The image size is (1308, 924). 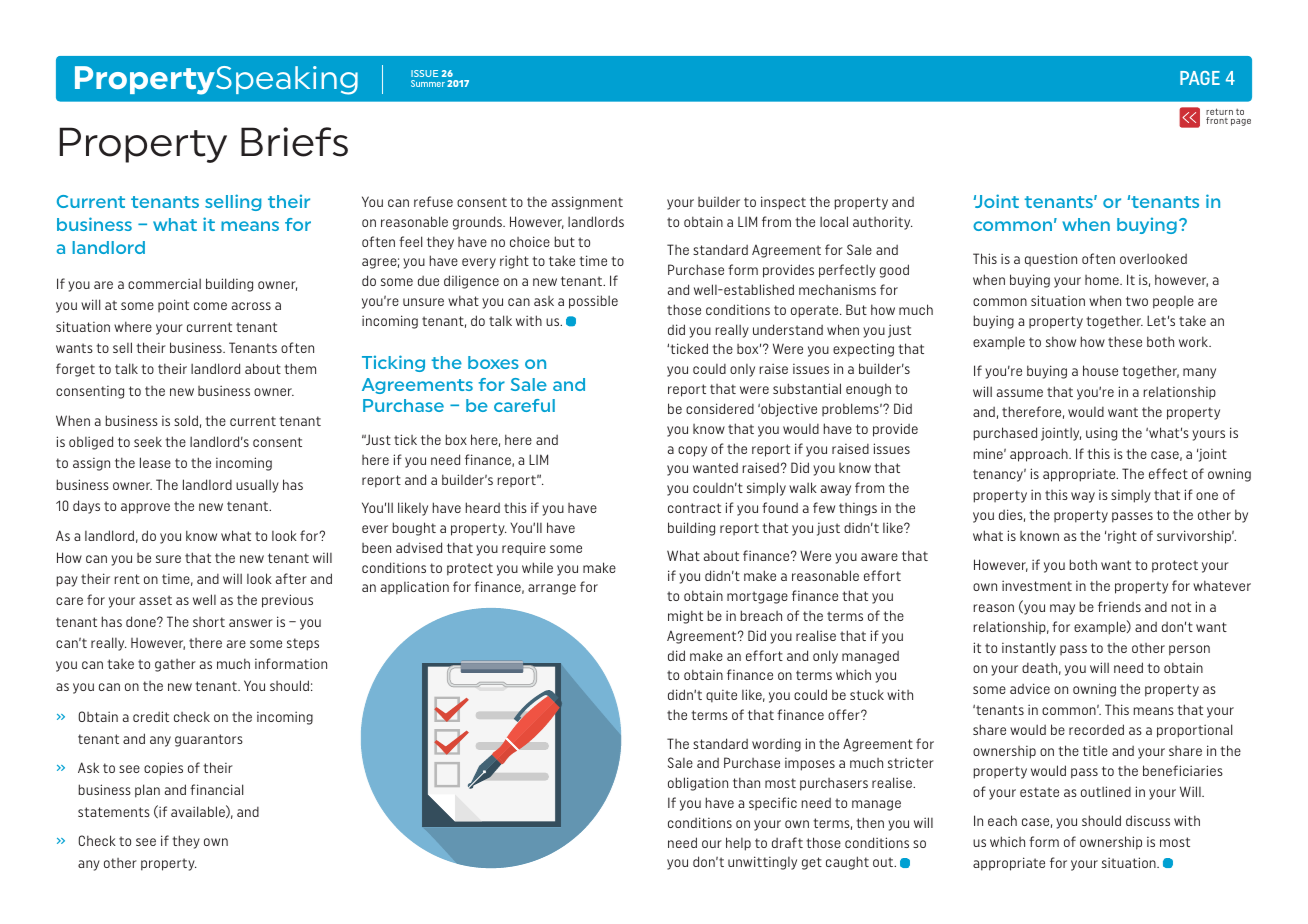 I want to click on Briefs, so click(x=294, y=142).
